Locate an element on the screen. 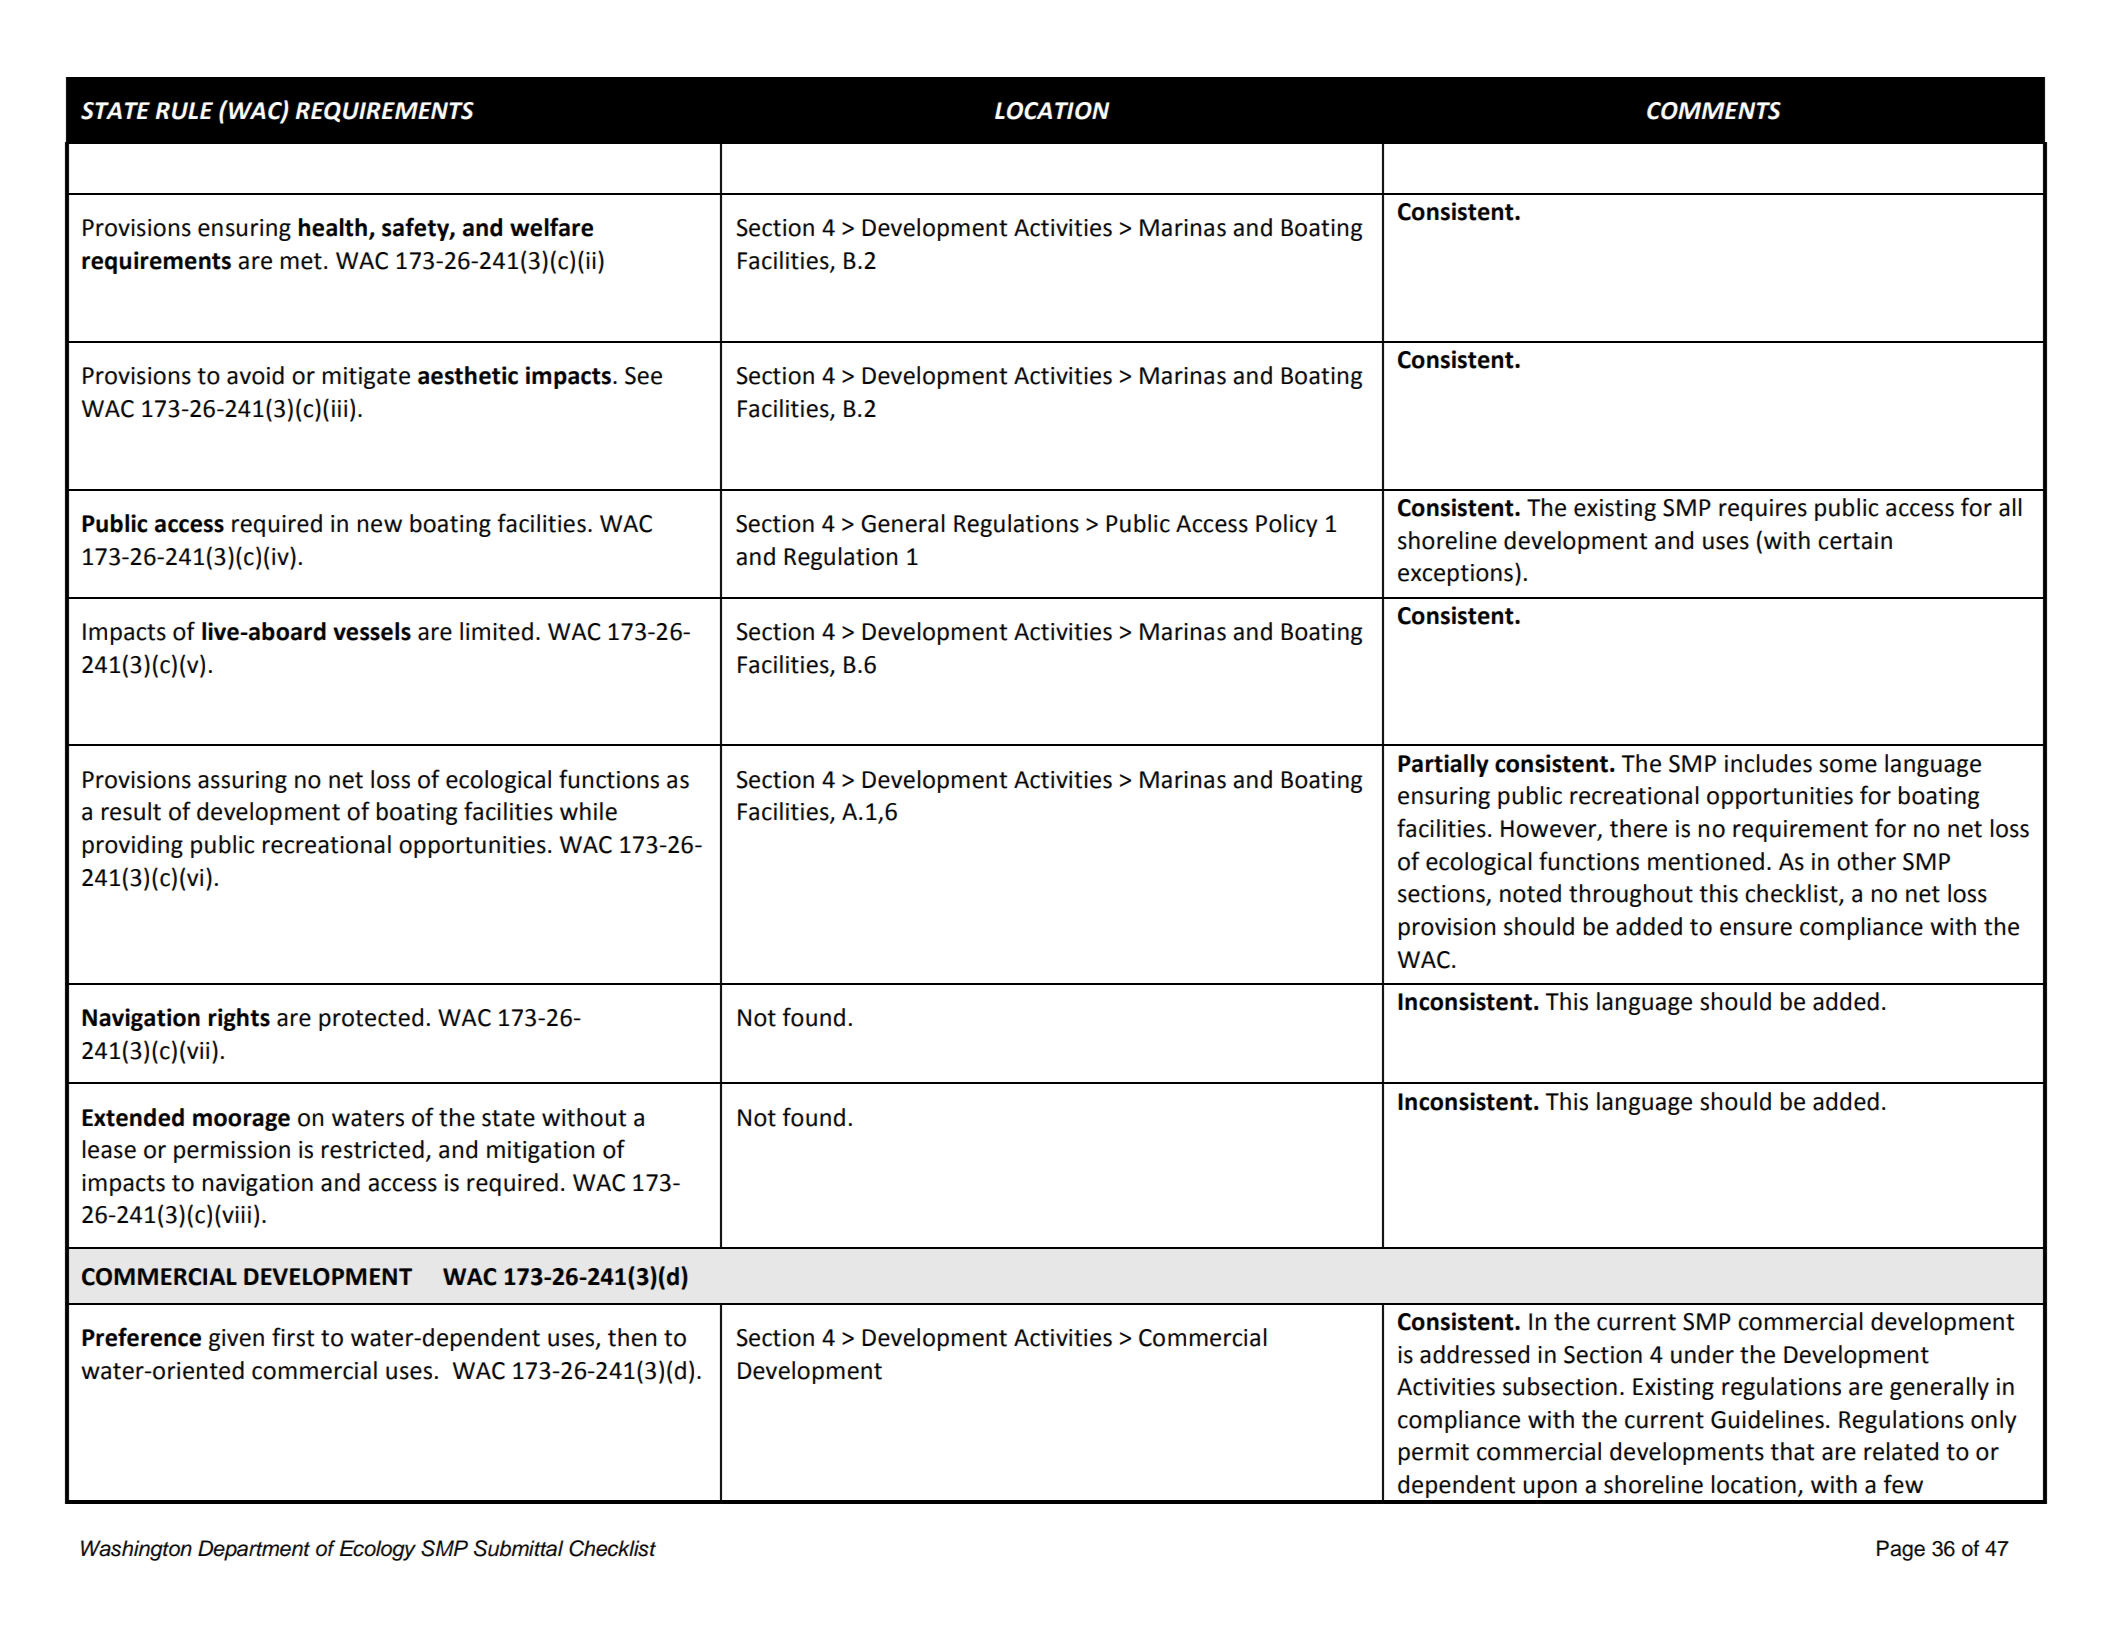  protected is located at coordinates (371, 1019).
